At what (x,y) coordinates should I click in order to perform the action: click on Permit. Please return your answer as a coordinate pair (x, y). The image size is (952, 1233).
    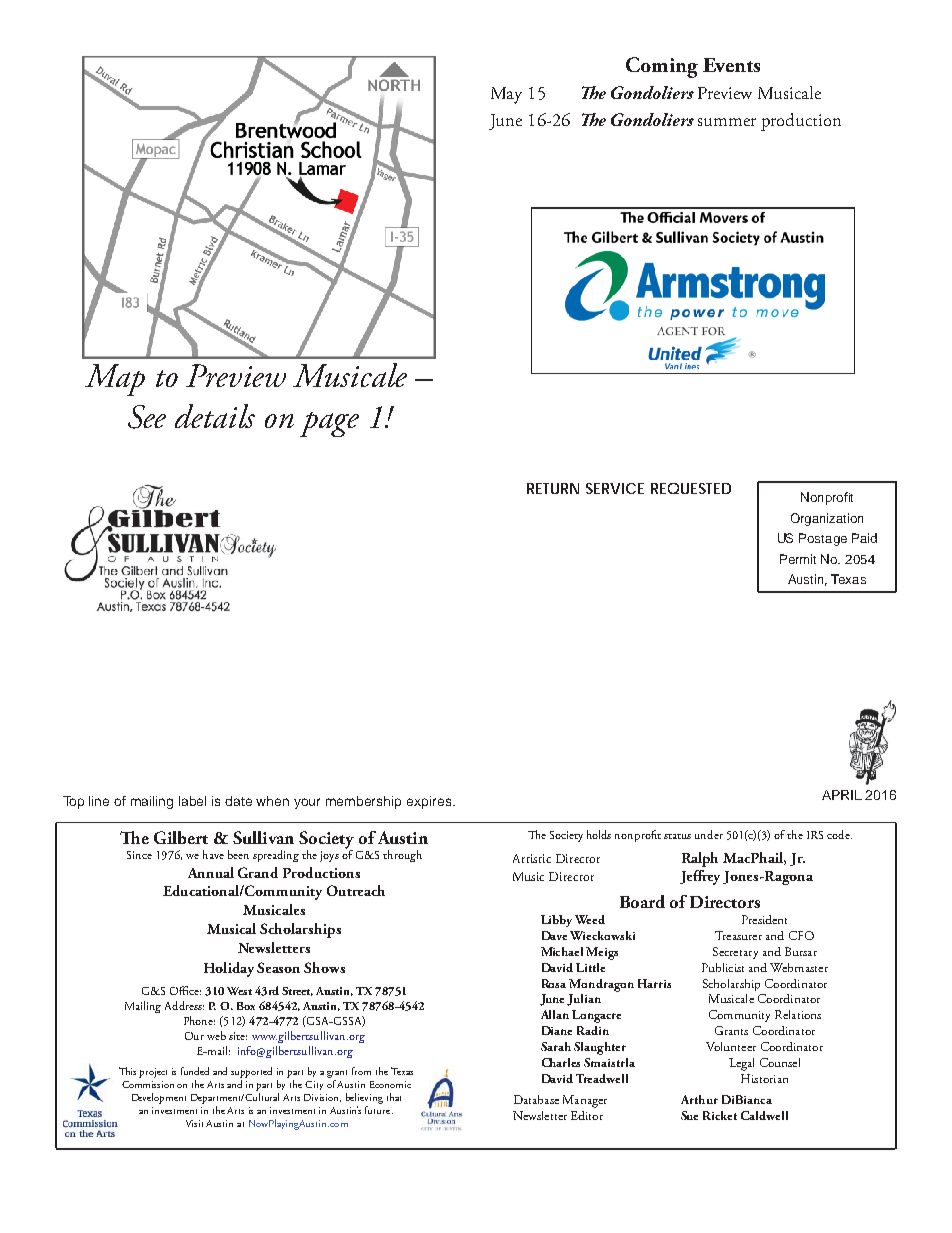
    Looking at the image, I should click on (798, 559).
